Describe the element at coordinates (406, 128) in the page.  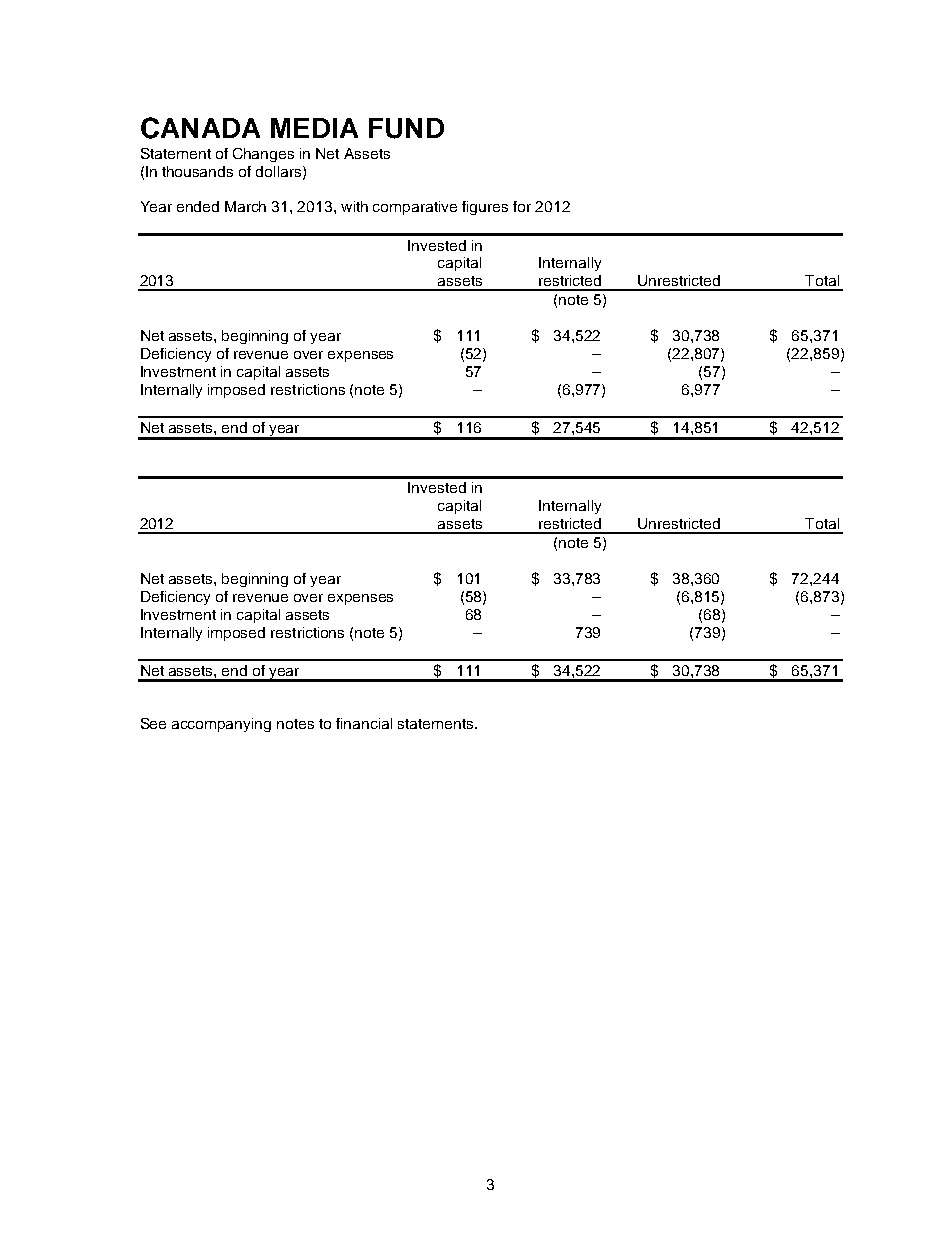
I see `FUND` at that location.
